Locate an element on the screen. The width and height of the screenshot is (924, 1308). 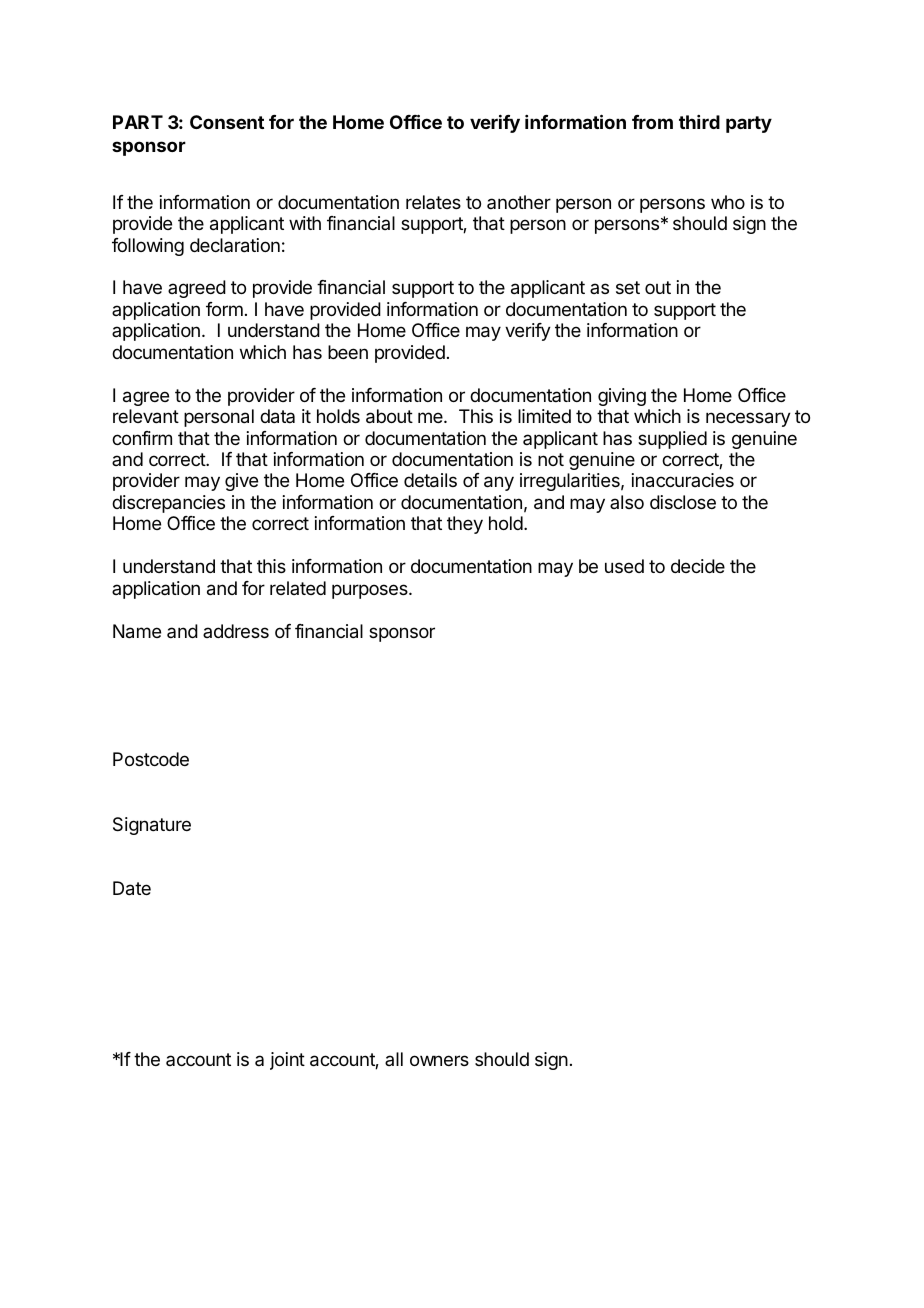
decide is located at coordinates (698, 566).
